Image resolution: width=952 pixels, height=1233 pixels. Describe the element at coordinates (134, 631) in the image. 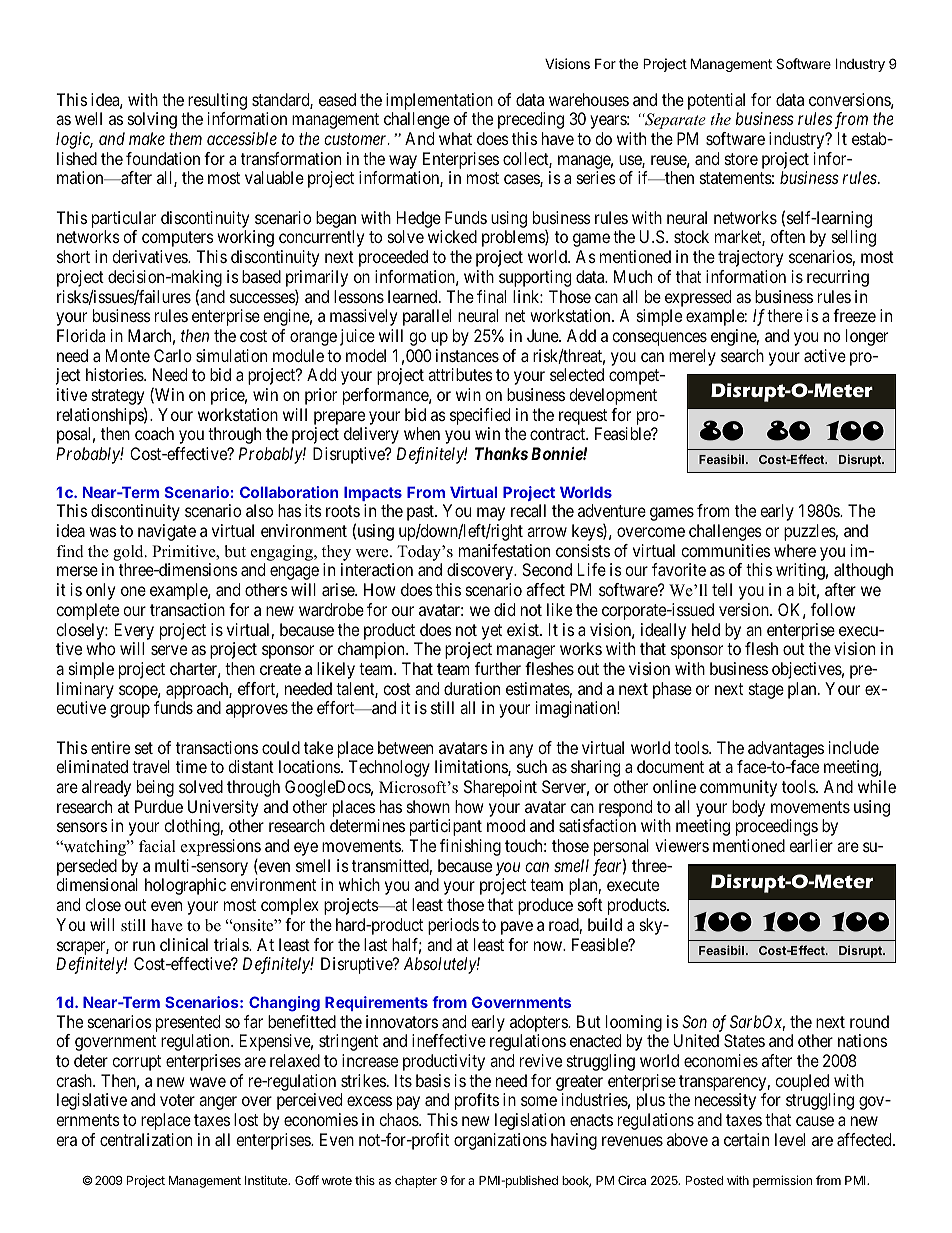

I see `Every` at that location.
